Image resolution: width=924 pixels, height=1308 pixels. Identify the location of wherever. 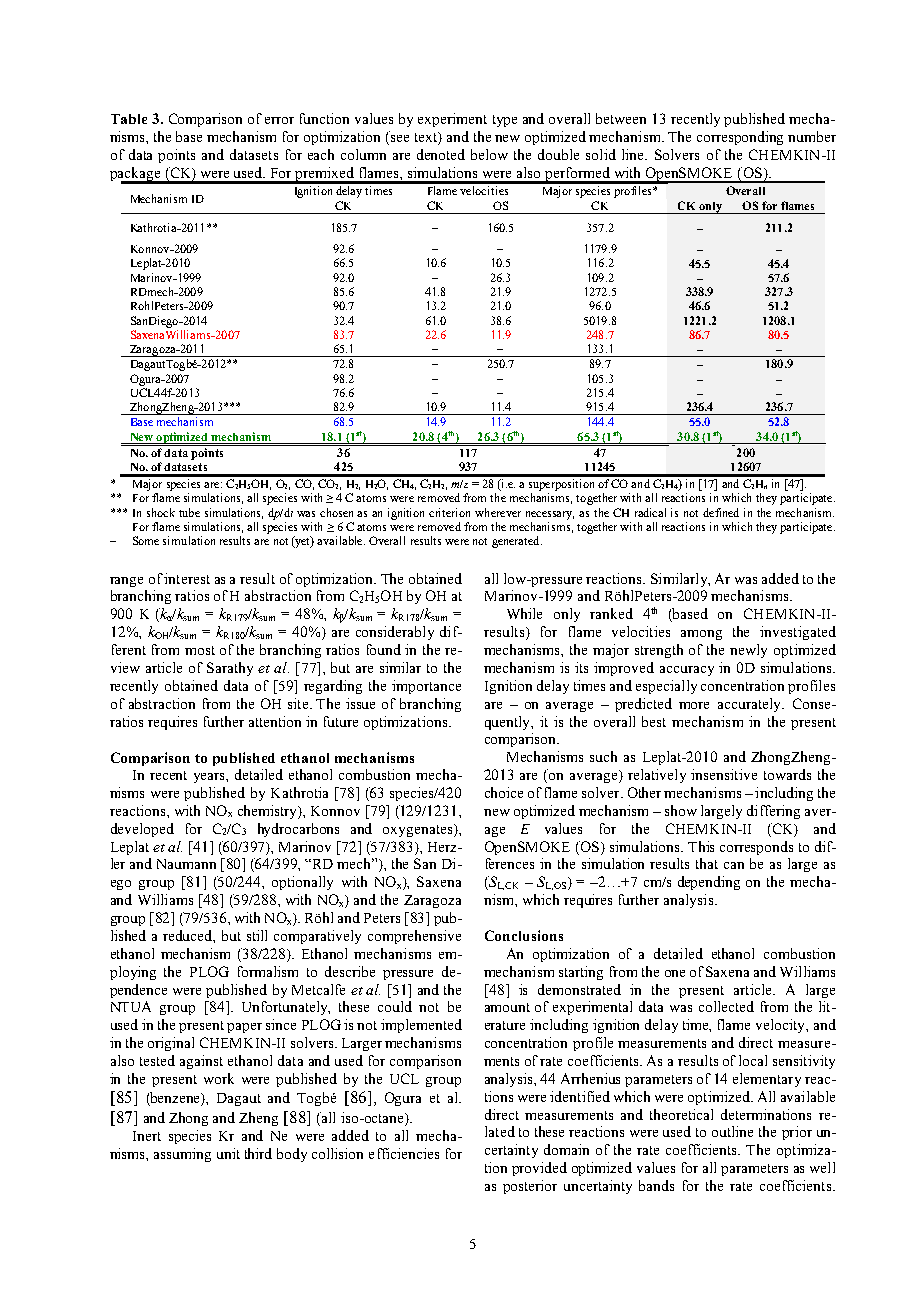
(498, 512).
